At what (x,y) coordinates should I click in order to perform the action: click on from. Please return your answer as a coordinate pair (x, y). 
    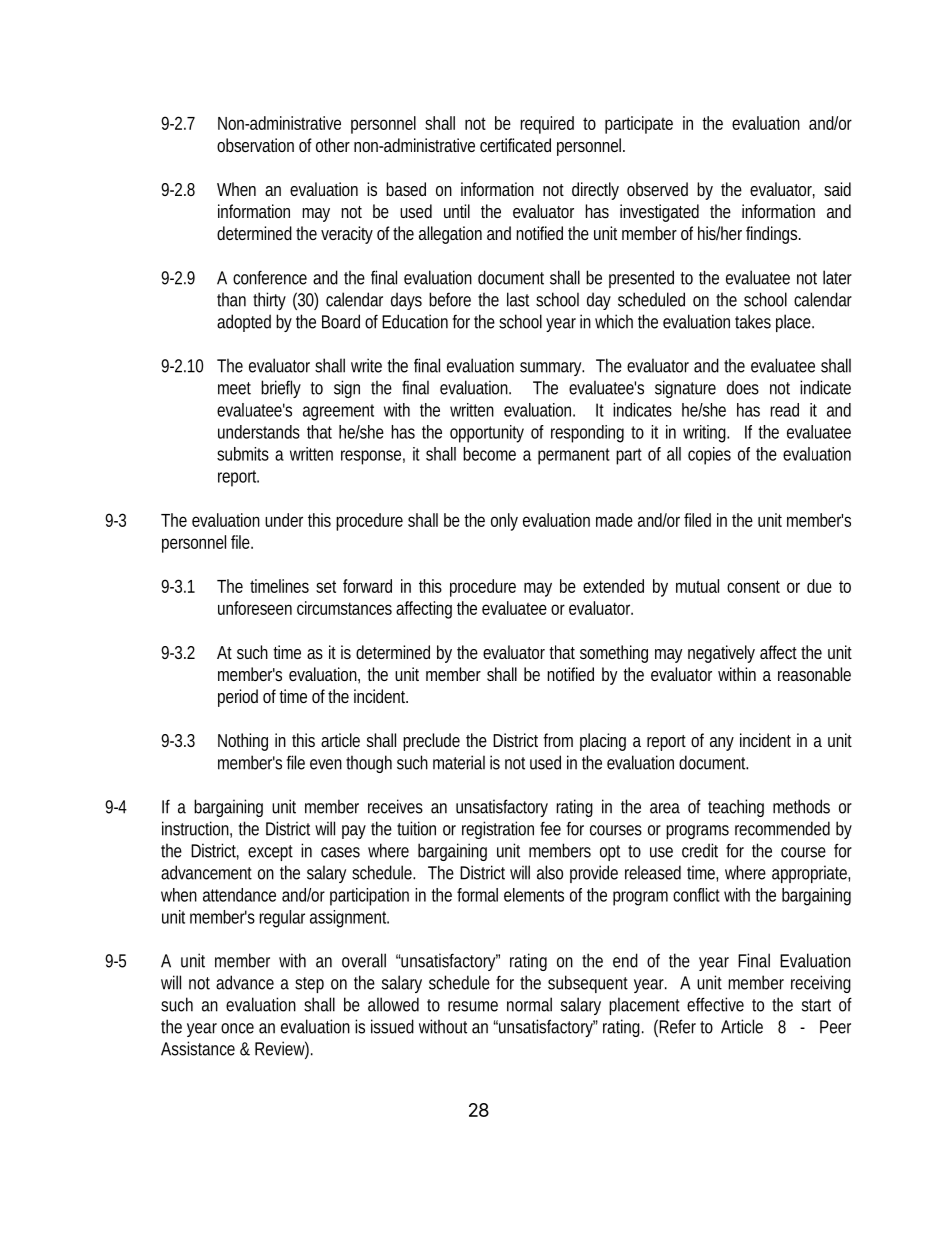
    Looking at the image, I should click on (558, 740).
